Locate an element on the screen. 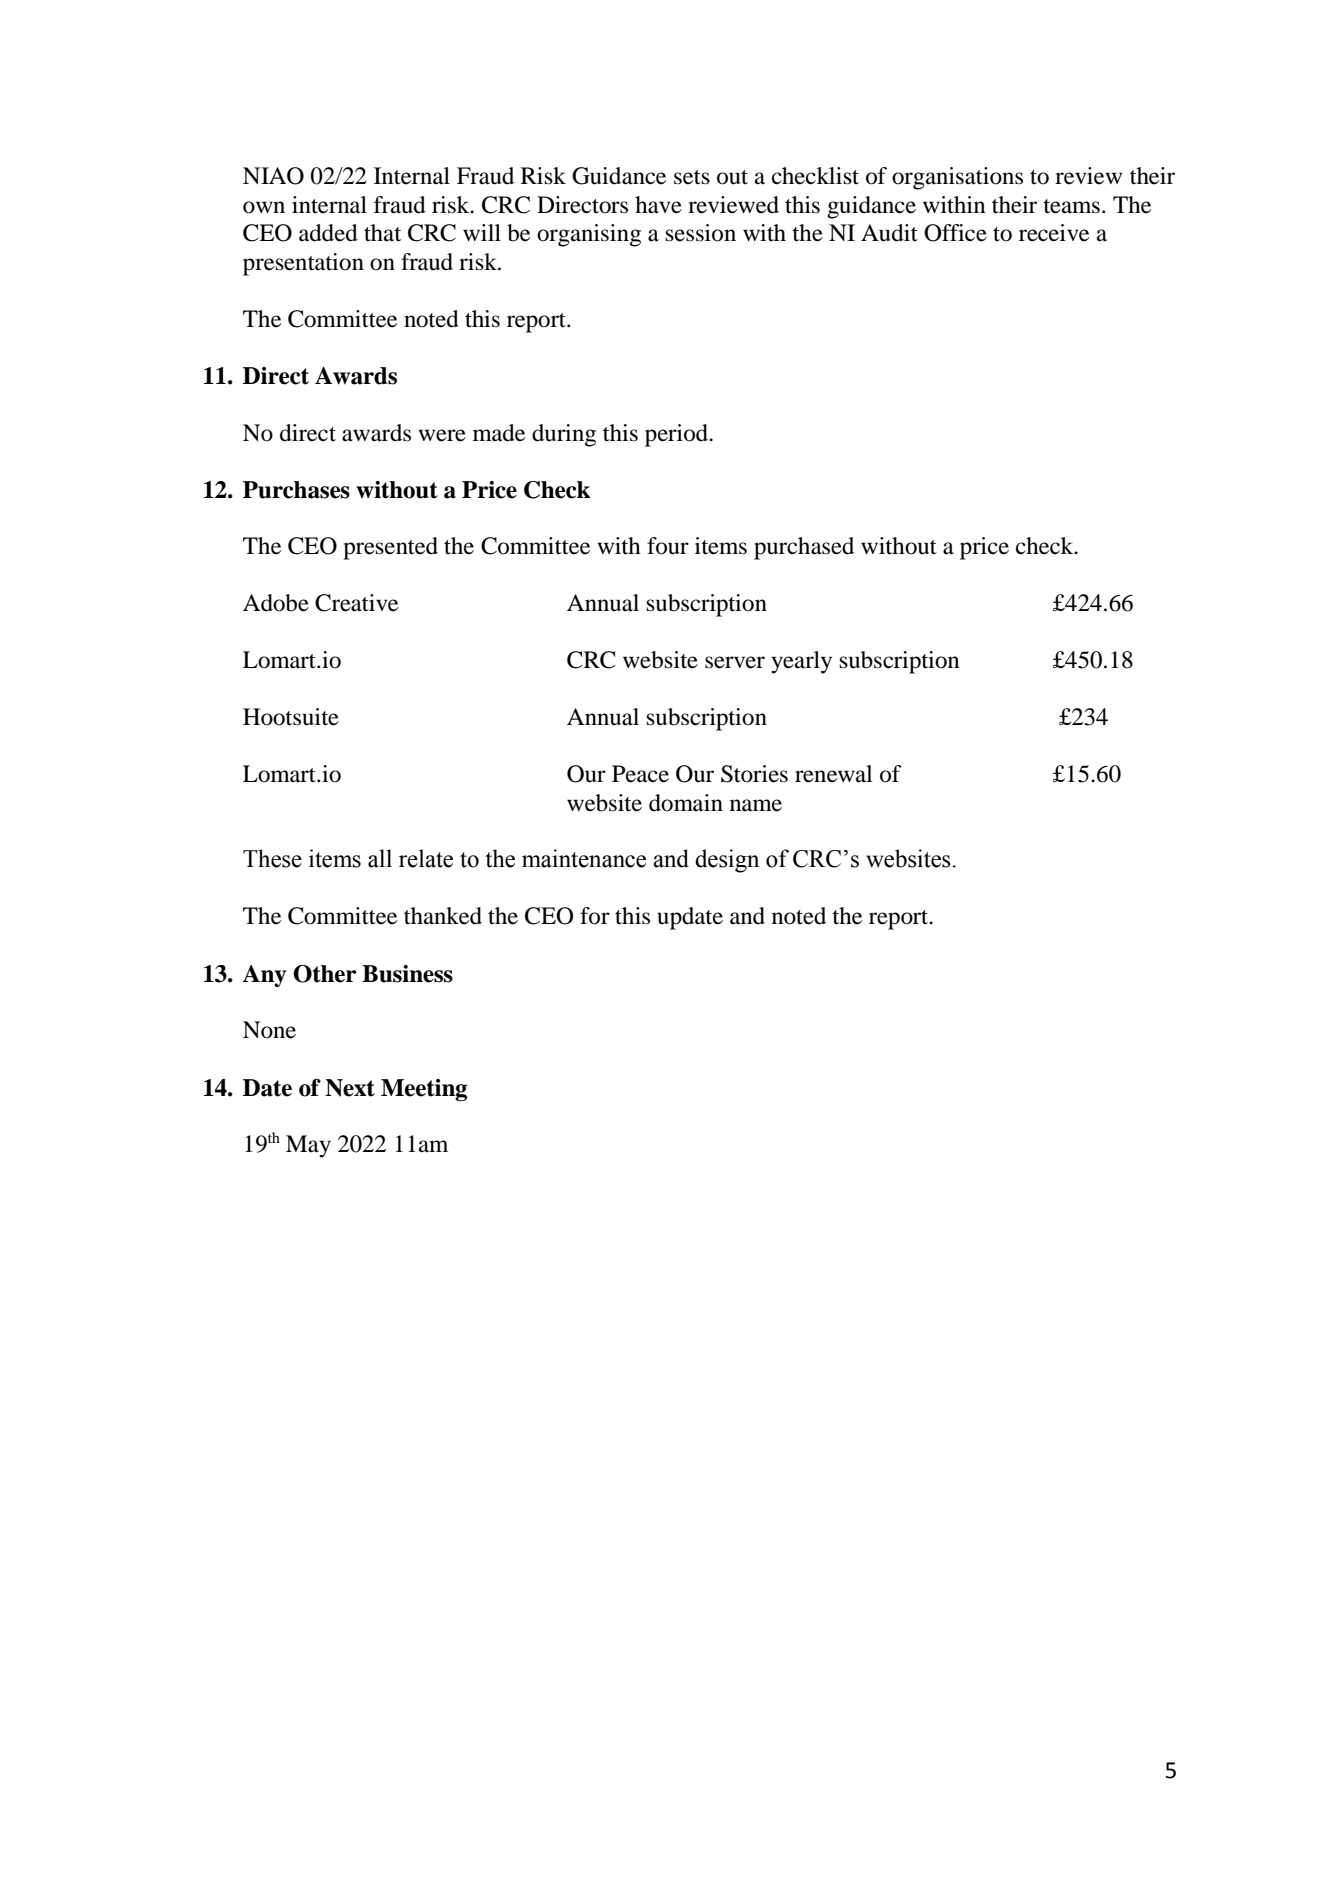 Image resolution: width=1339 pixels, height=1894 pixels. Creative is located at coordinates (356, 603).
